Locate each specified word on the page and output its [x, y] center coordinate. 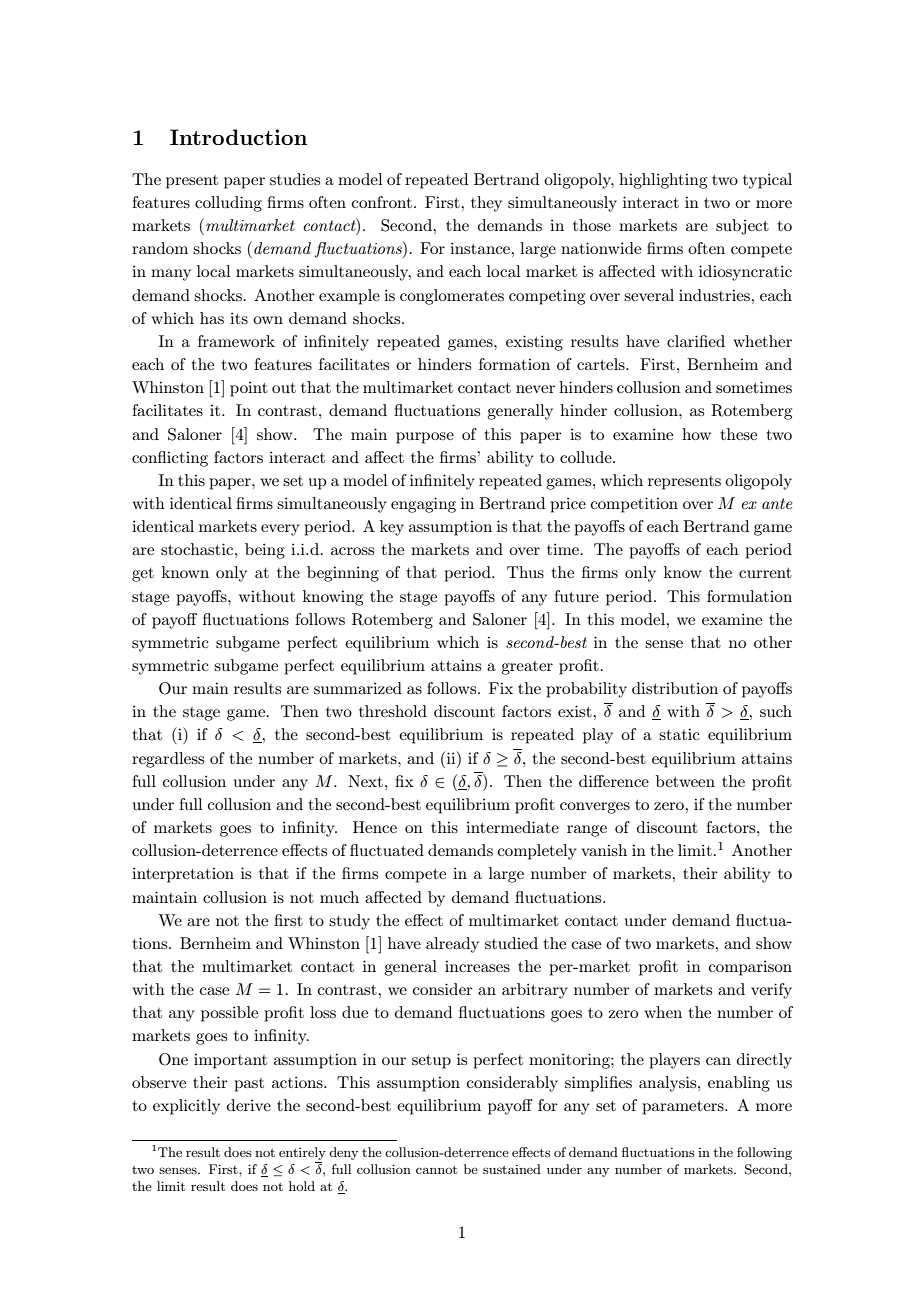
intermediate [512, 827]
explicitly [186, 1107]
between [685, 781]
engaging [423, 505]
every [280, 530]
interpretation [183, 875]
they [486, 204]
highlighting [663, 181]
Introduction [238, 137]
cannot [436, 1169]
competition [634, 505]
